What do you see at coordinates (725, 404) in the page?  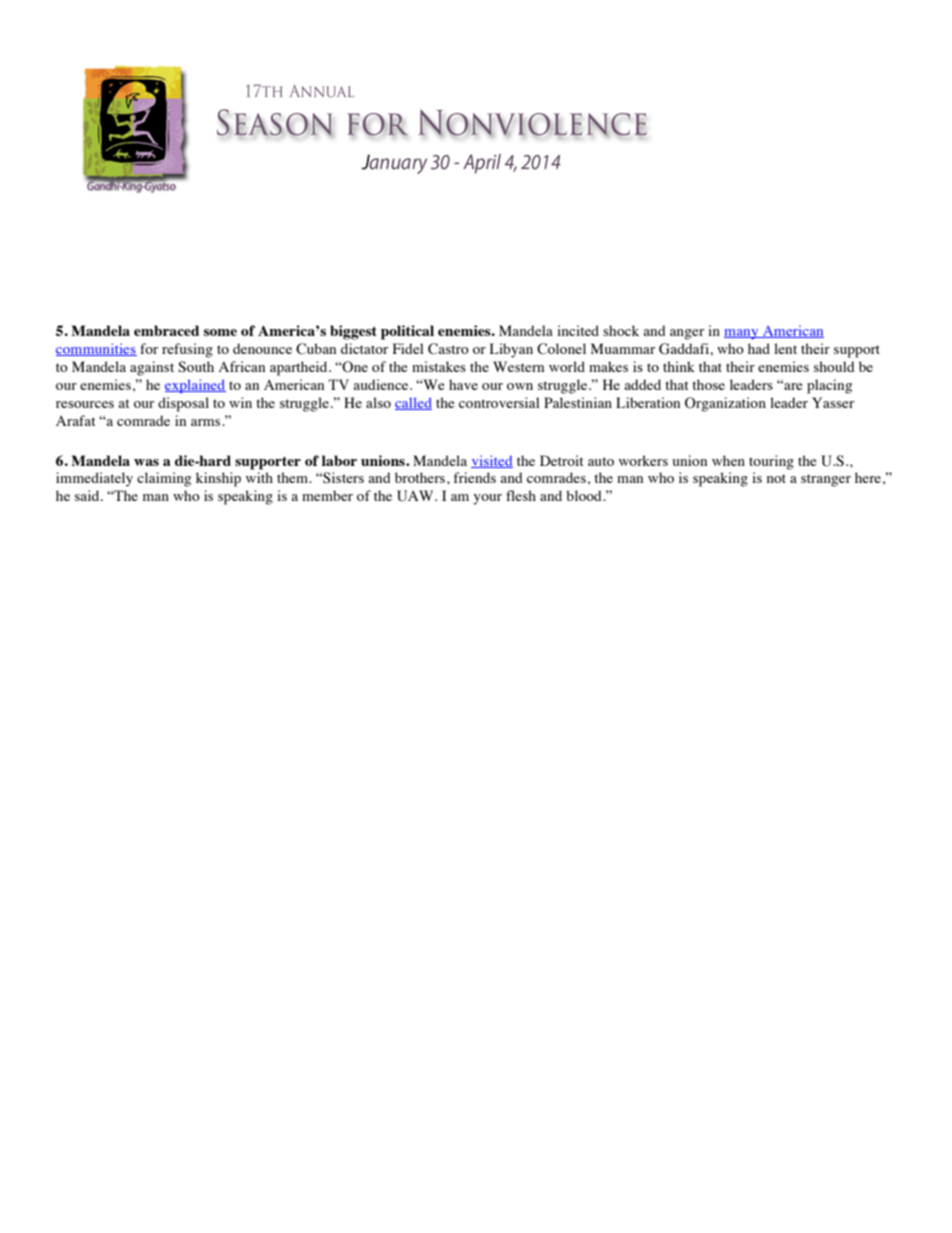 I see `Organization` at bounding box center [725, 404].
